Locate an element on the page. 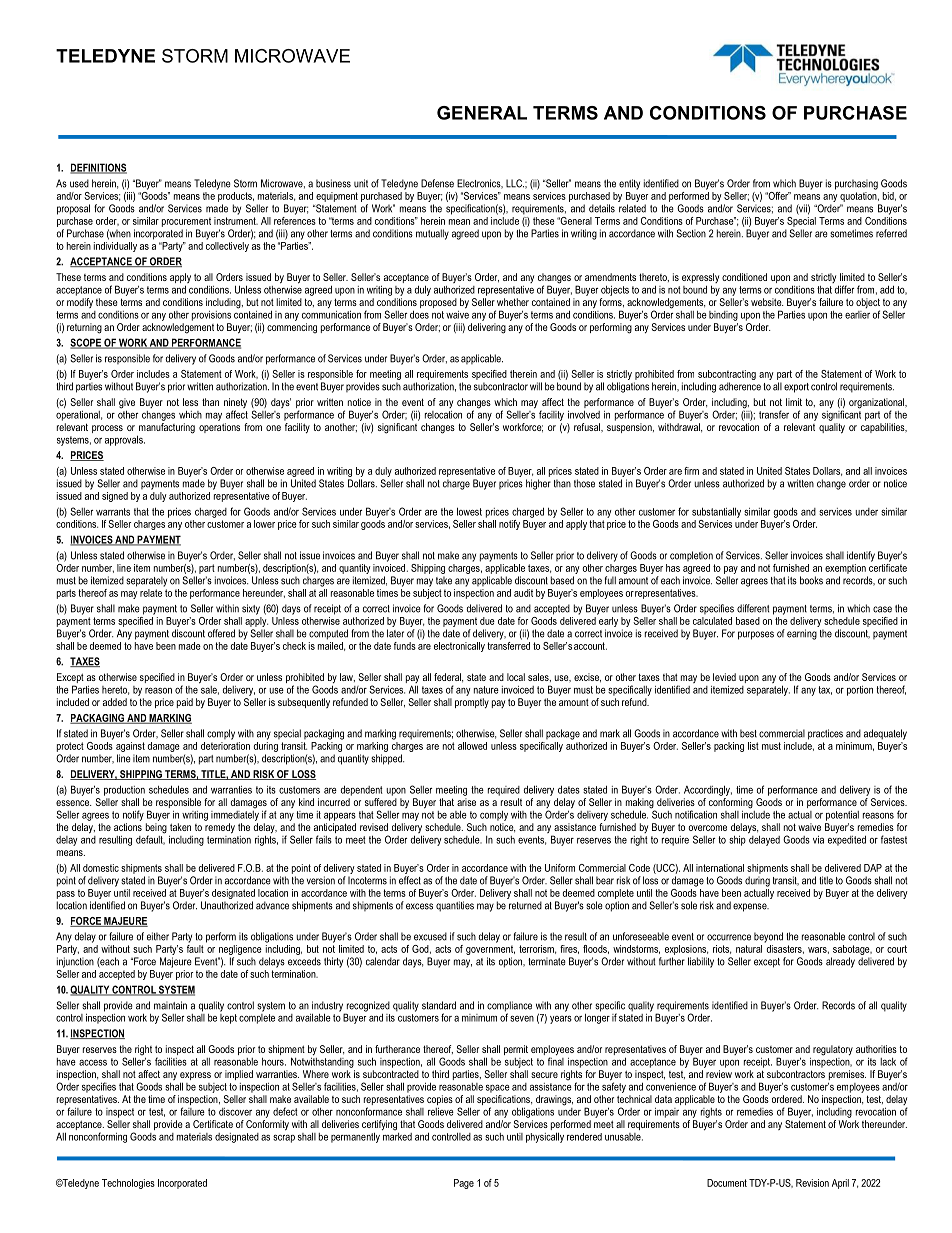  purchasing is located at coordinates (856, 184).
